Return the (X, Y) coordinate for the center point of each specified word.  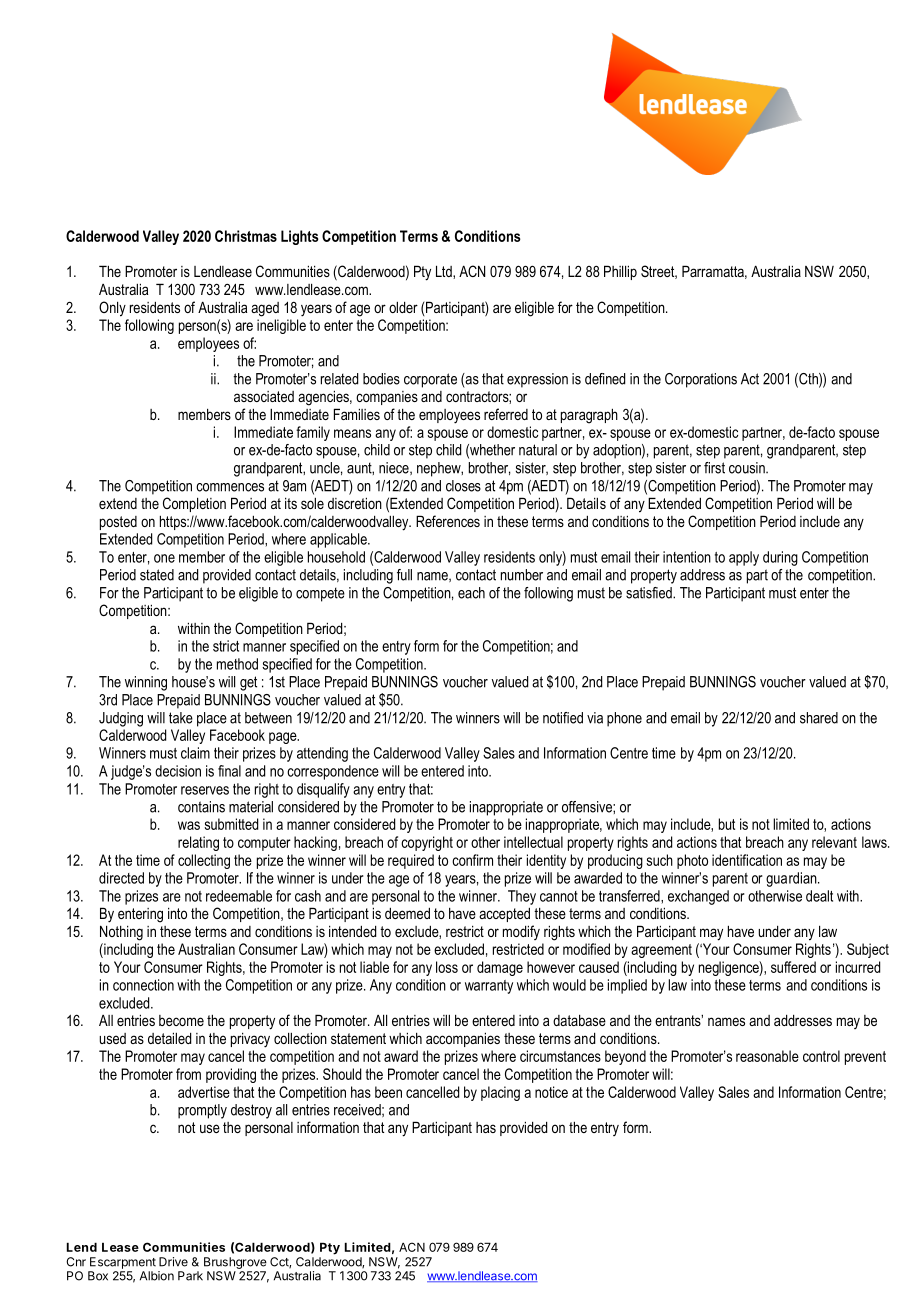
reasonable (767, 1056)
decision (178, 771)
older (403, 307)
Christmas (246, 236)
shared (819, 718)
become (181, 1020)
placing (500, 1093)
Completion (194, 504)
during (780, 558)
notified (563, 718)
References (448, 521)
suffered (793, 967)
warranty (489, 987)
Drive (173, 1262)
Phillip (620, 272)
